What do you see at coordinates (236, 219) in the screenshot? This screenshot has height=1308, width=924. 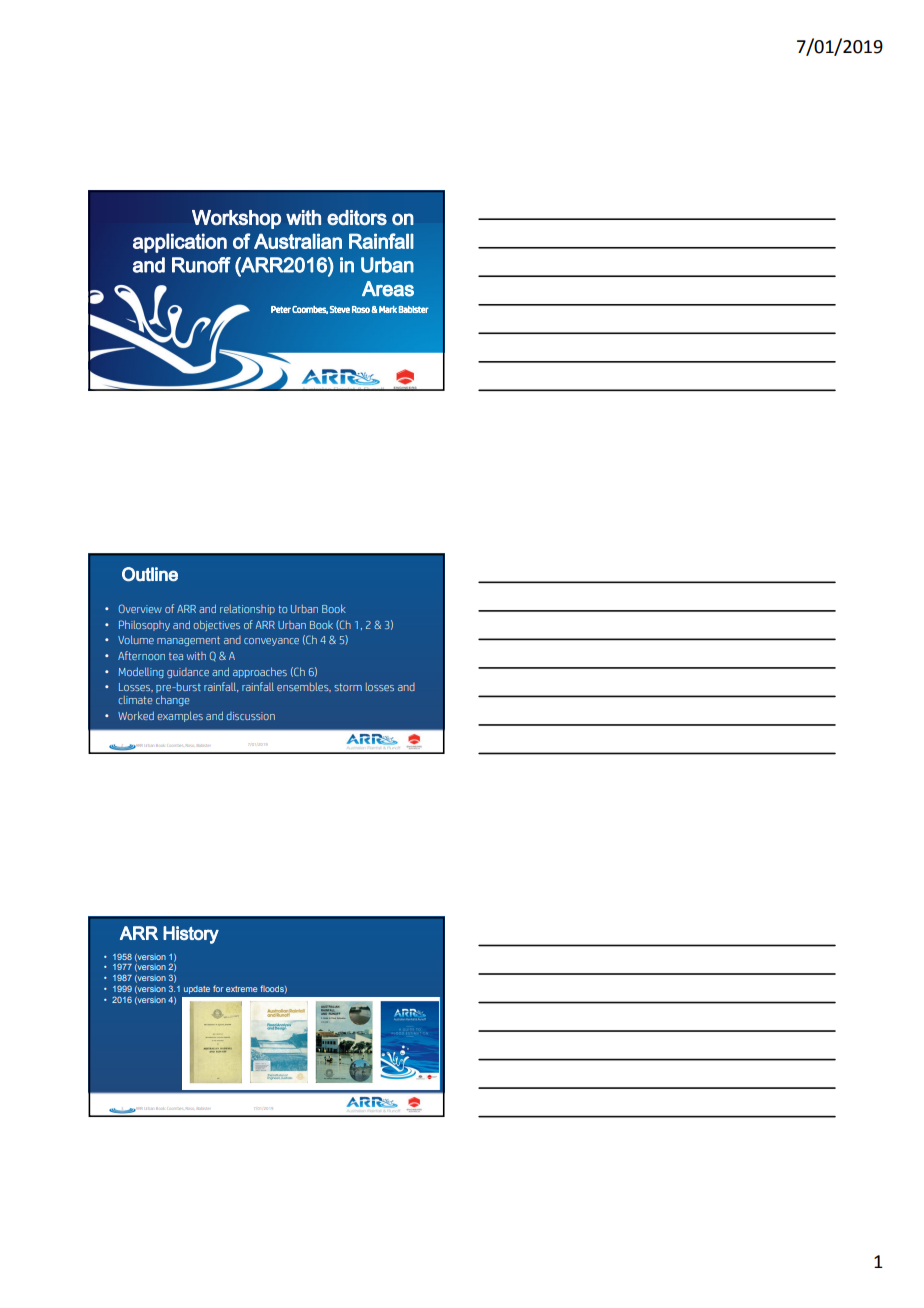 I see `Workshop` at bounding box center [236, 219].
